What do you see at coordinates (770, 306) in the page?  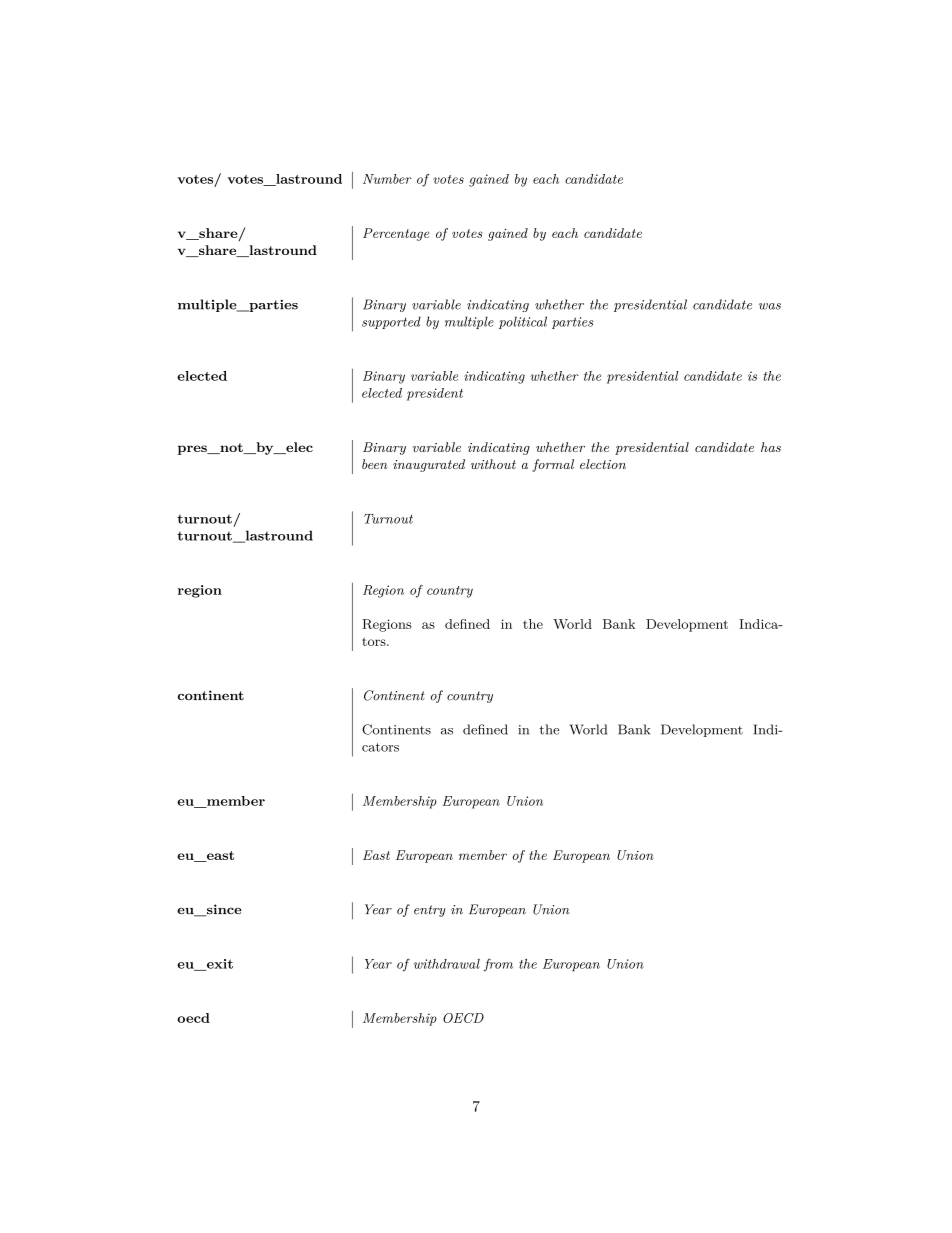 I see `was` at bounding box center [770, 306].
